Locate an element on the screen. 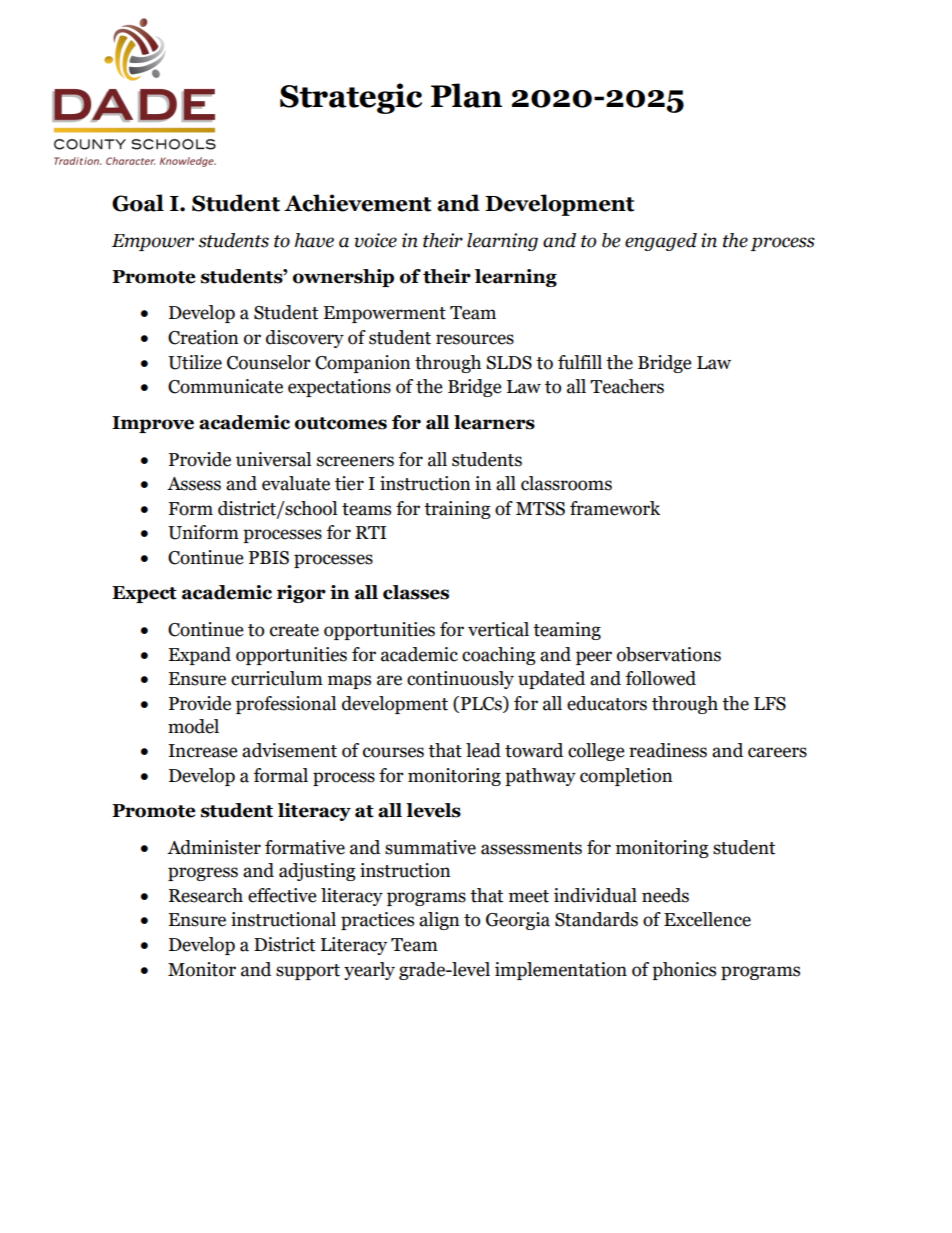  Strategic is located at coordinates (351, 98).
